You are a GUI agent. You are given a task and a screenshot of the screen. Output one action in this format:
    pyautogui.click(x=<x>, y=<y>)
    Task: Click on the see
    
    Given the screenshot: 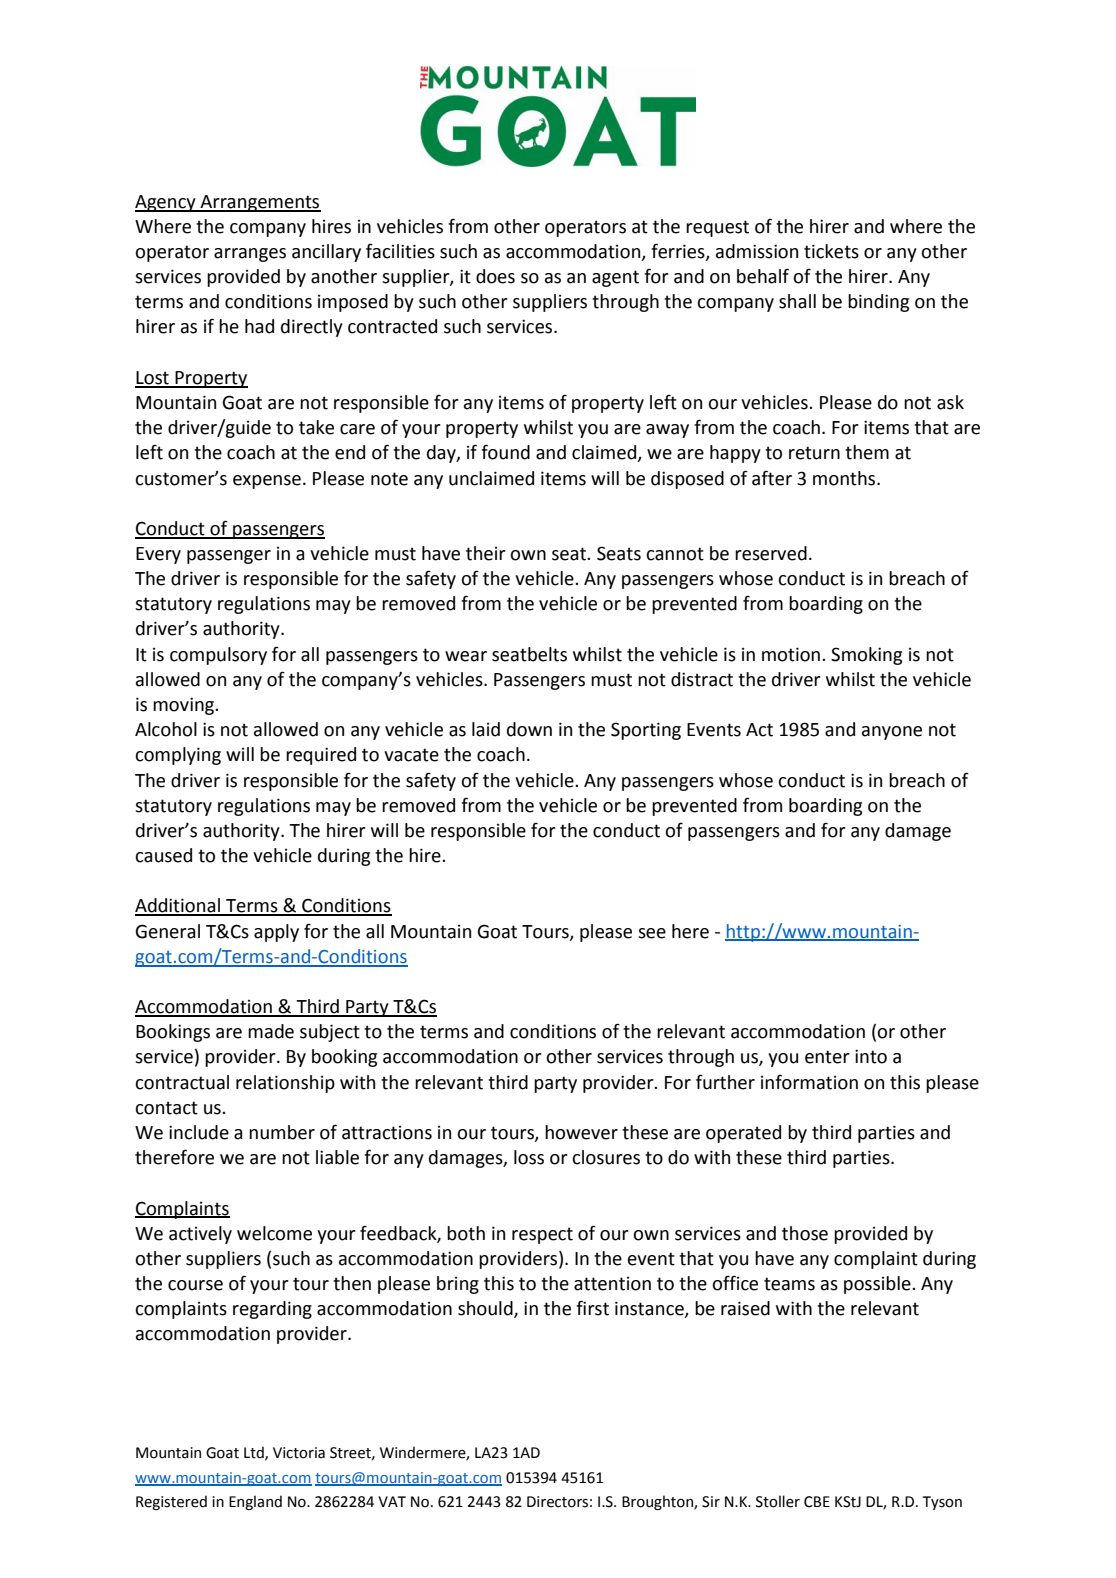 What is the action you would take?
    pyautogui.click(x=652, y=933)
